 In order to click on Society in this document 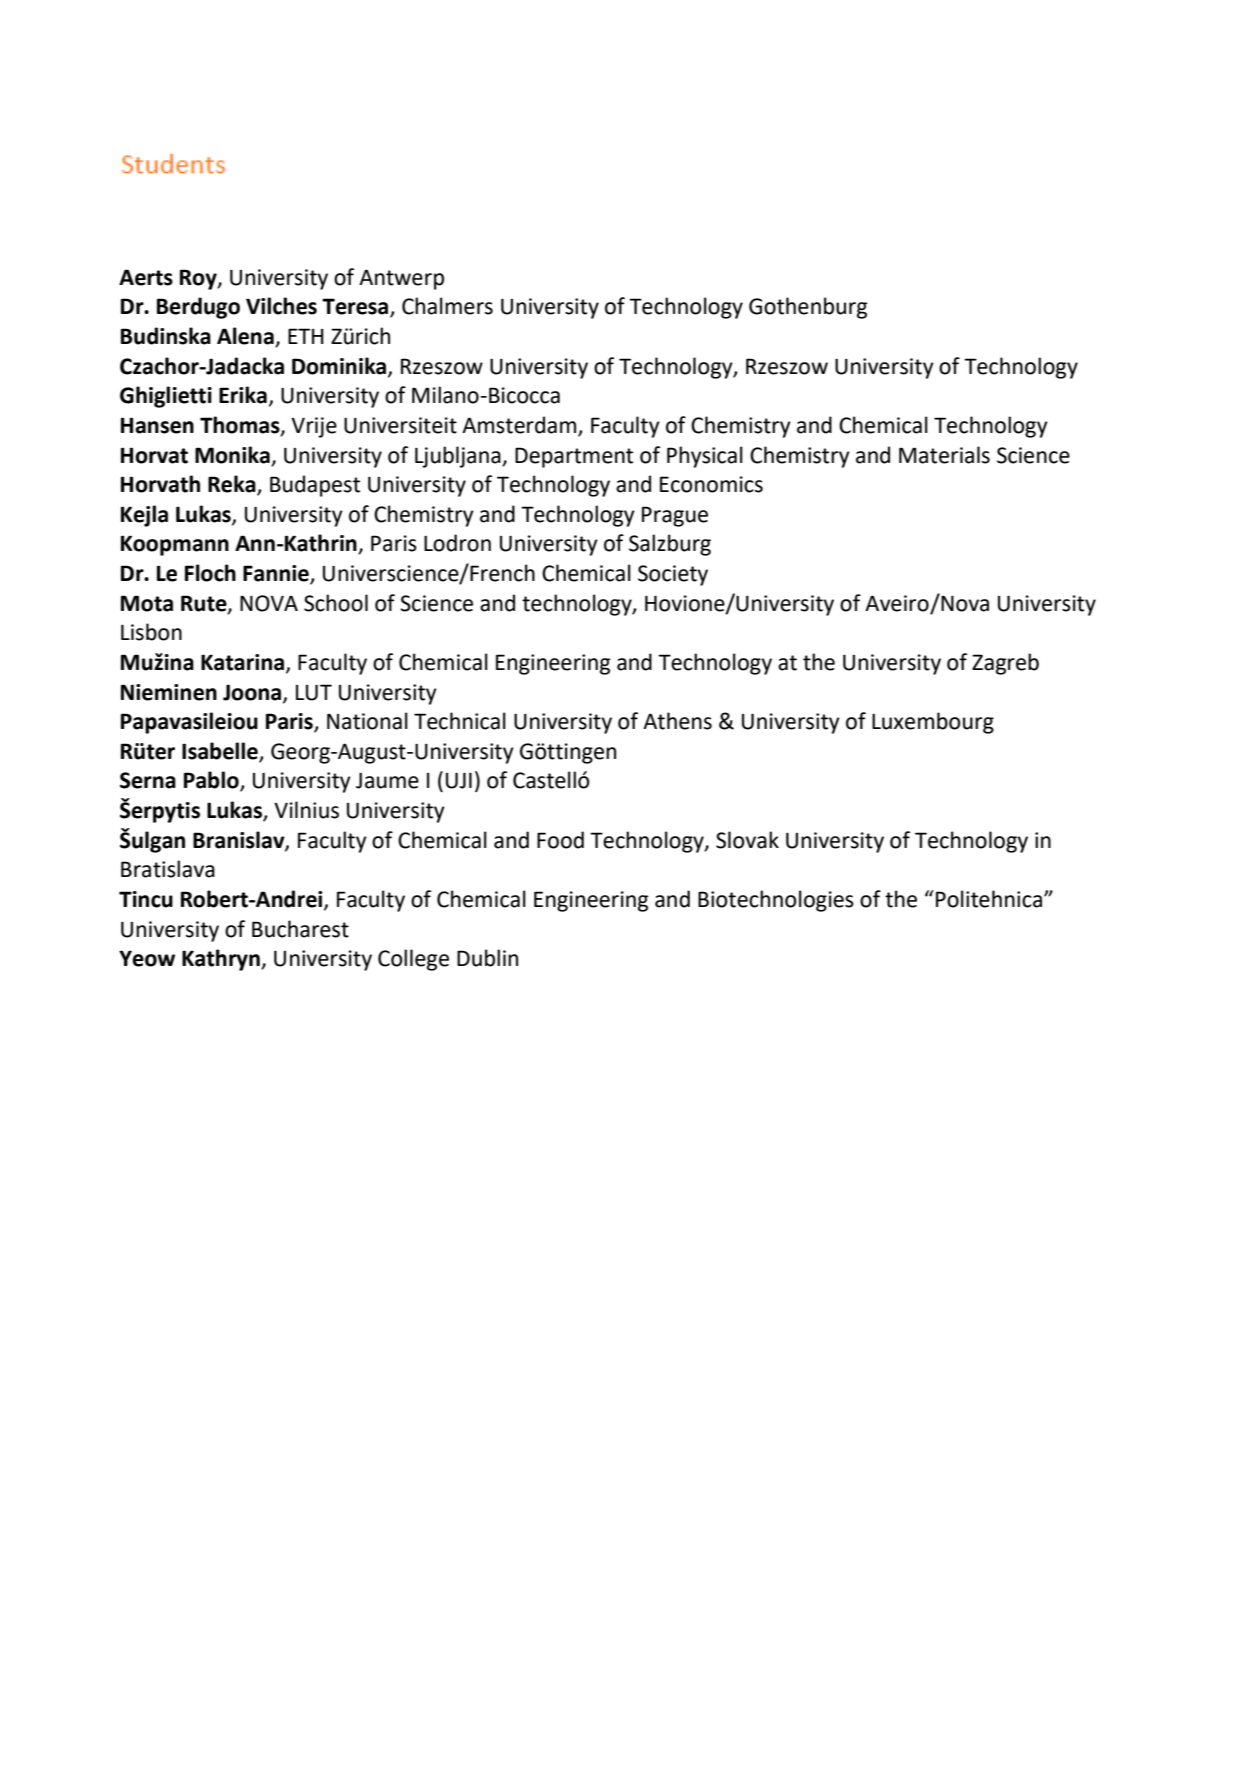, I will do `click(673, 575)`.
